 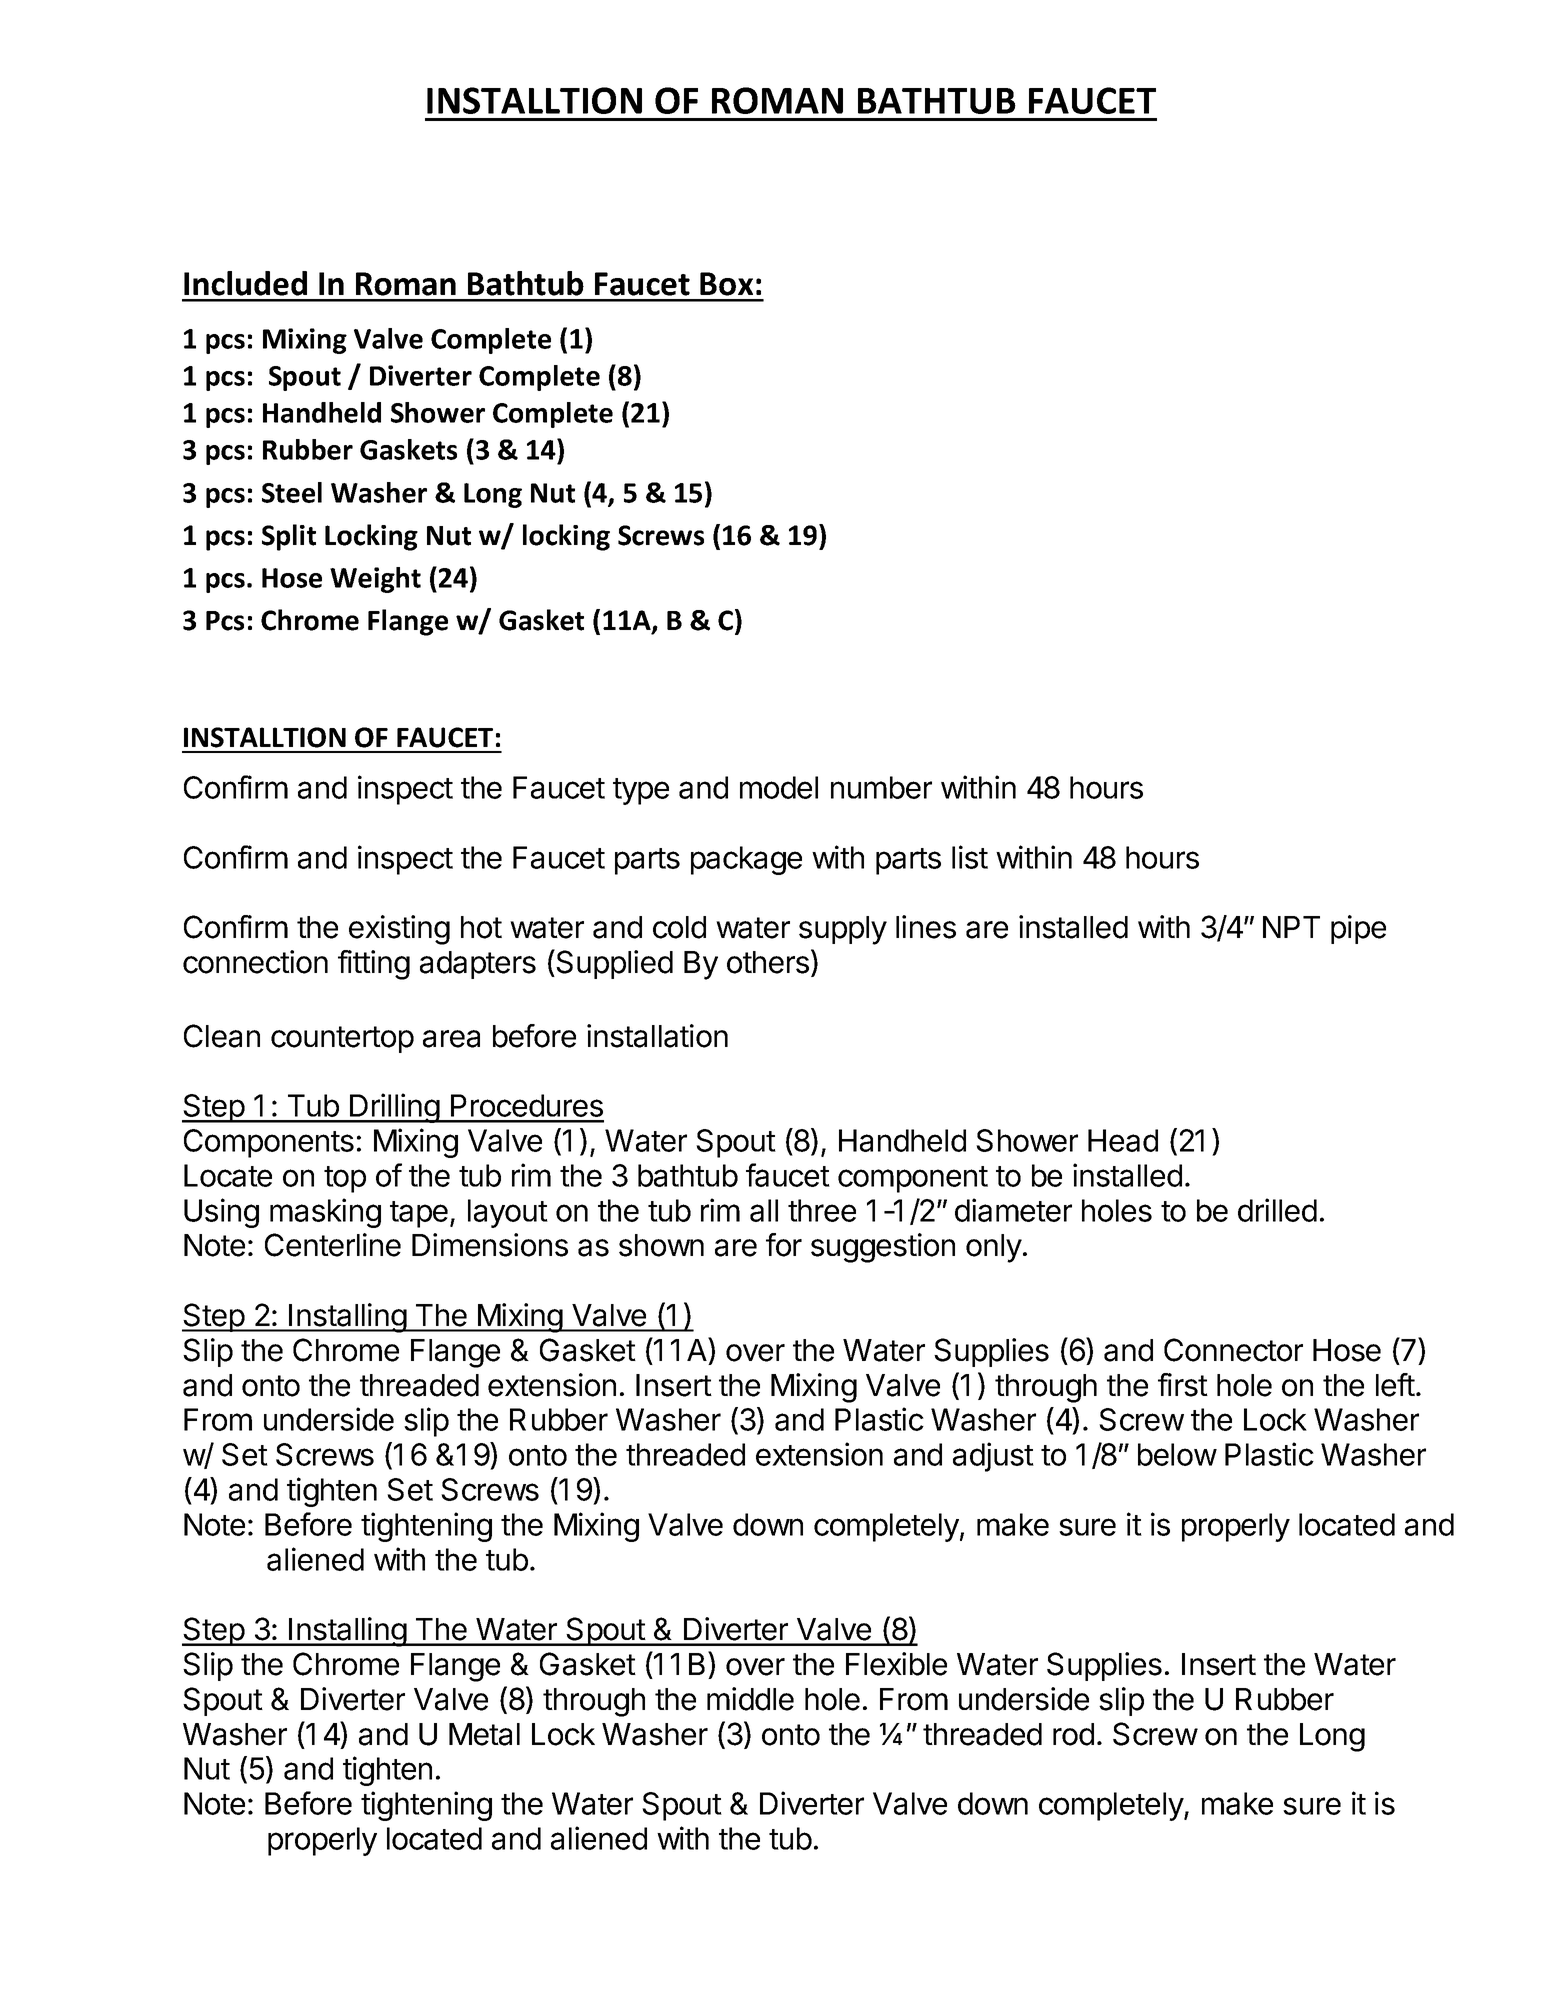 I want to click on middle, so click(x=750, y=1699).
